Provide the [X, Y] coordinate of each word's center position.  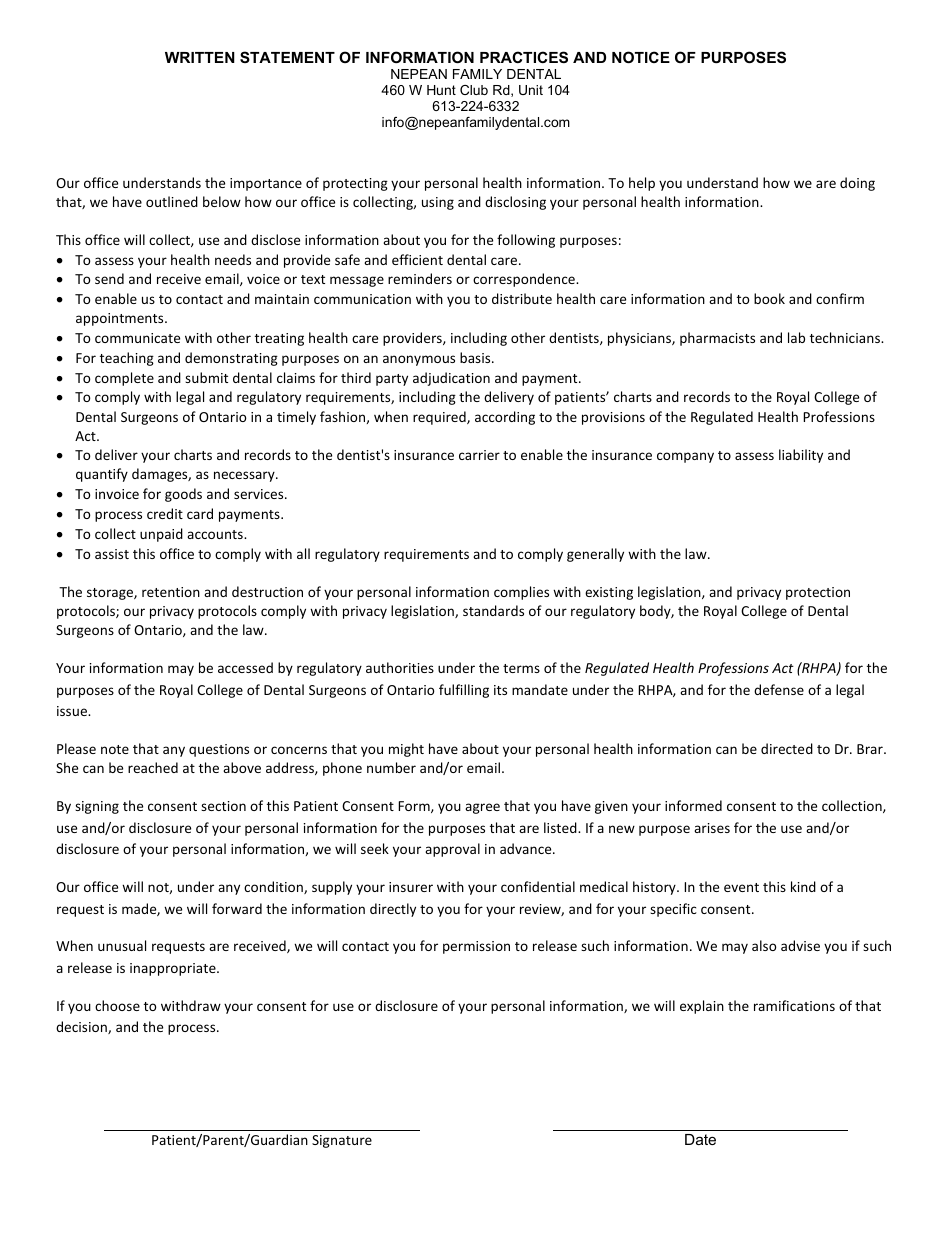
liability [801, 456]
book [769, 298]
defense [779, 689]
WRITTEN [200, 57]
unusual [122, 945]
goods [183, 495]
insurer [411, 887]
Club [474, 90]
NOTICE [641, 57]
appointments [121, 319]
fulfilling [464, 691]
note [115, 749]
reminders [420, 278]
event [741, 887]
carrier [479, 455]
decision [82, 1027]
